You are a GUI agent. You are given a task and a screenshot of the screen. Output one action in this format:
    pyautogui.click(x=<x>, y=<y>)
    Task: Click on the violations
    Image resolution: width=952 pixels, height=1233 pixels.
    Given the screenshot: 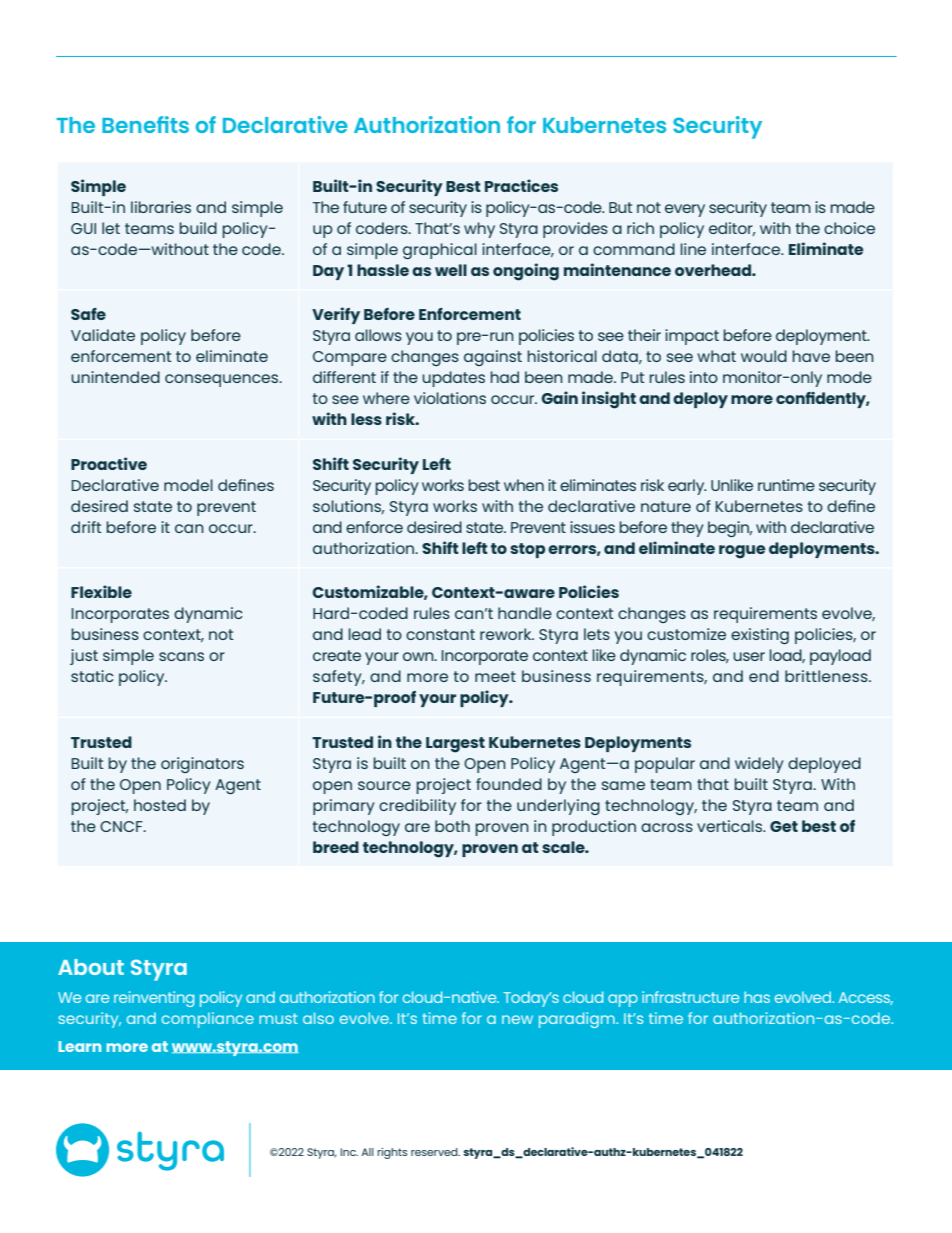 What is the action you would take?
    pyautogui.click(x=450, y=398)
